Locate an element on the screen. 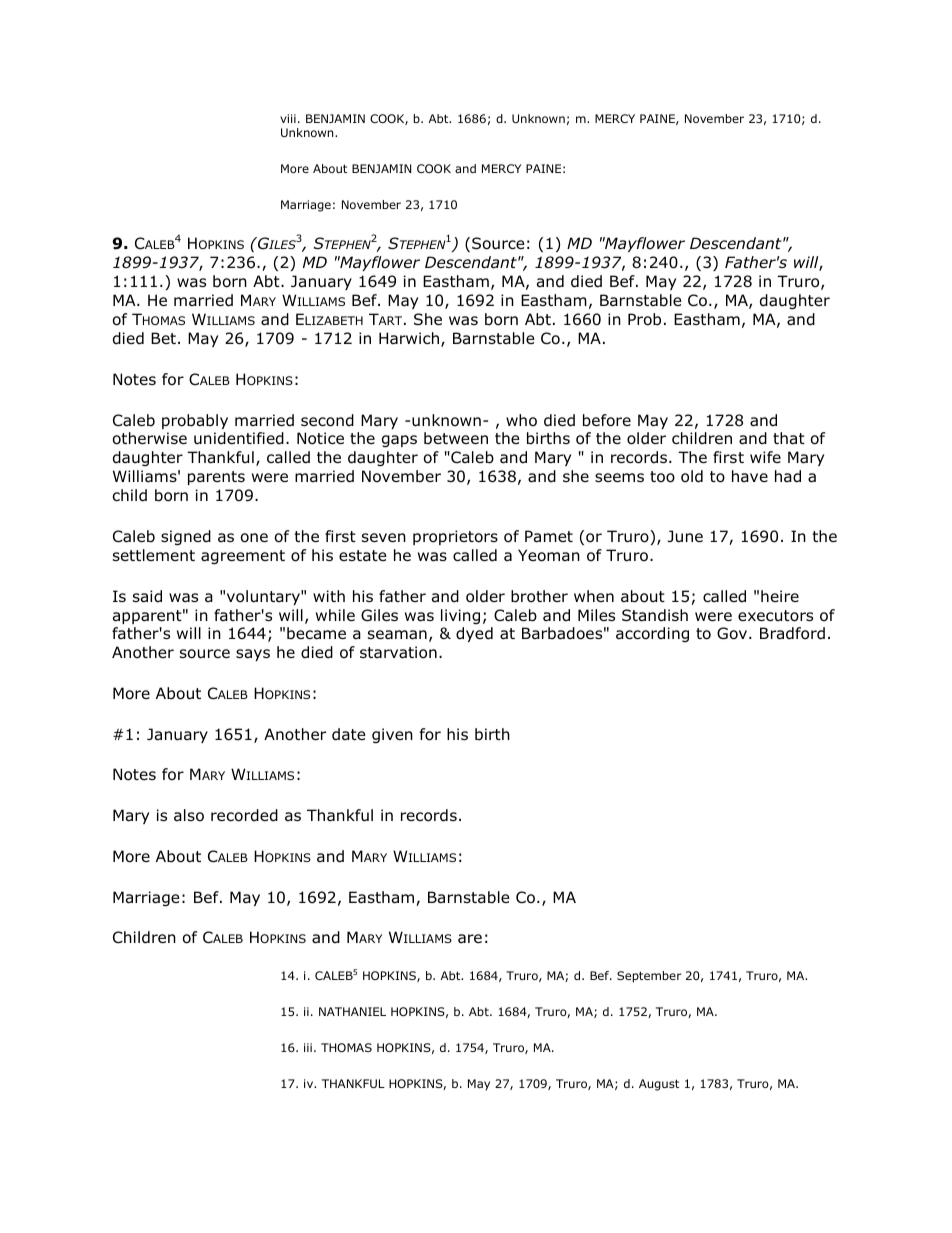 The height and width of the screenshot is (1233, 952). living is located at coordinates (460, 616).
